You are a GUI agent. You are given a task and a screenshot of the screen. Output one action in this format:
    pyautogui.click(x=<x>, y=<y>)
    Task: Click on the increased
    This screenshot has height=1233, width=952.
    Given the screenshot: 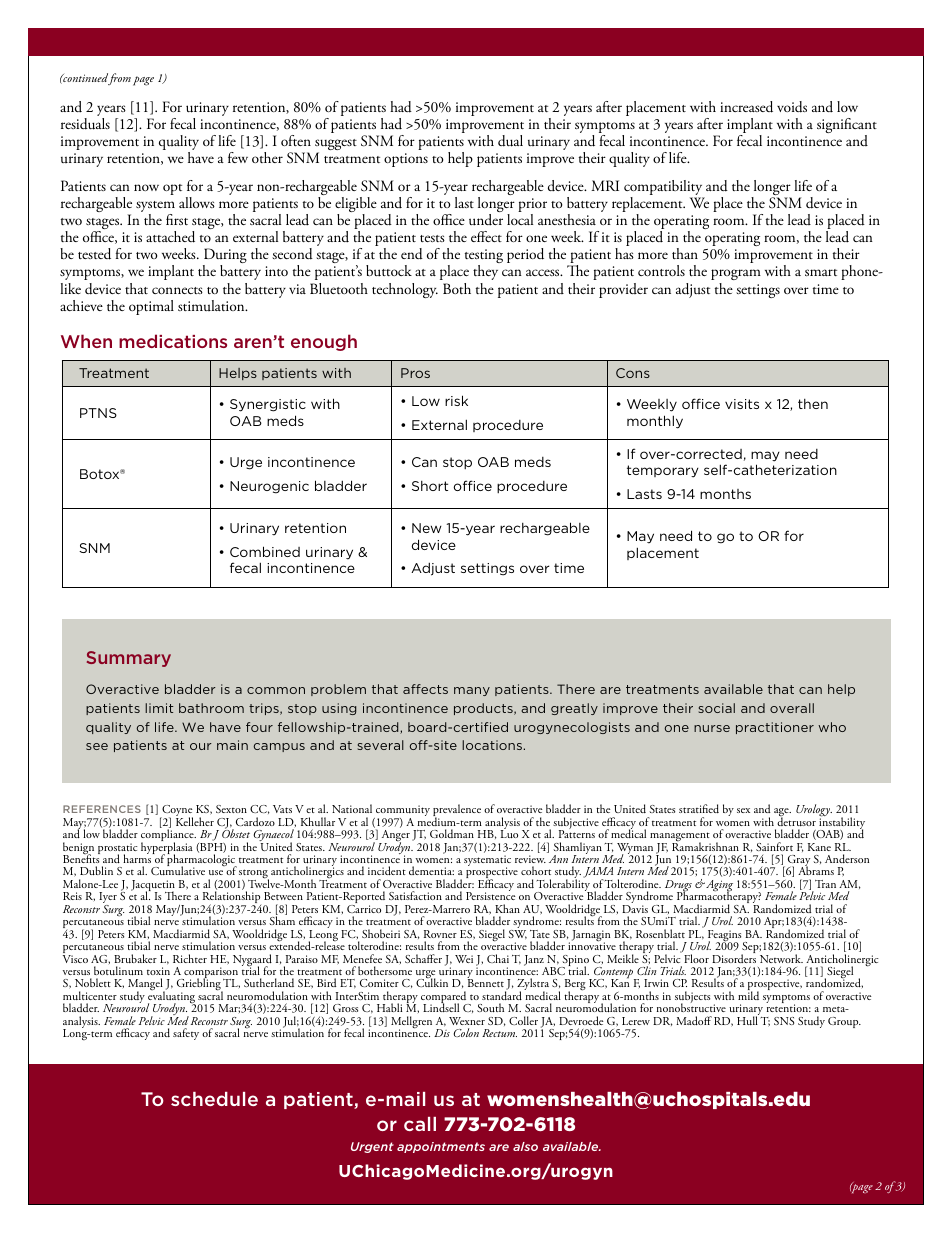 What is the action you would take?
    pyautogui.click(x=746, y=107)
